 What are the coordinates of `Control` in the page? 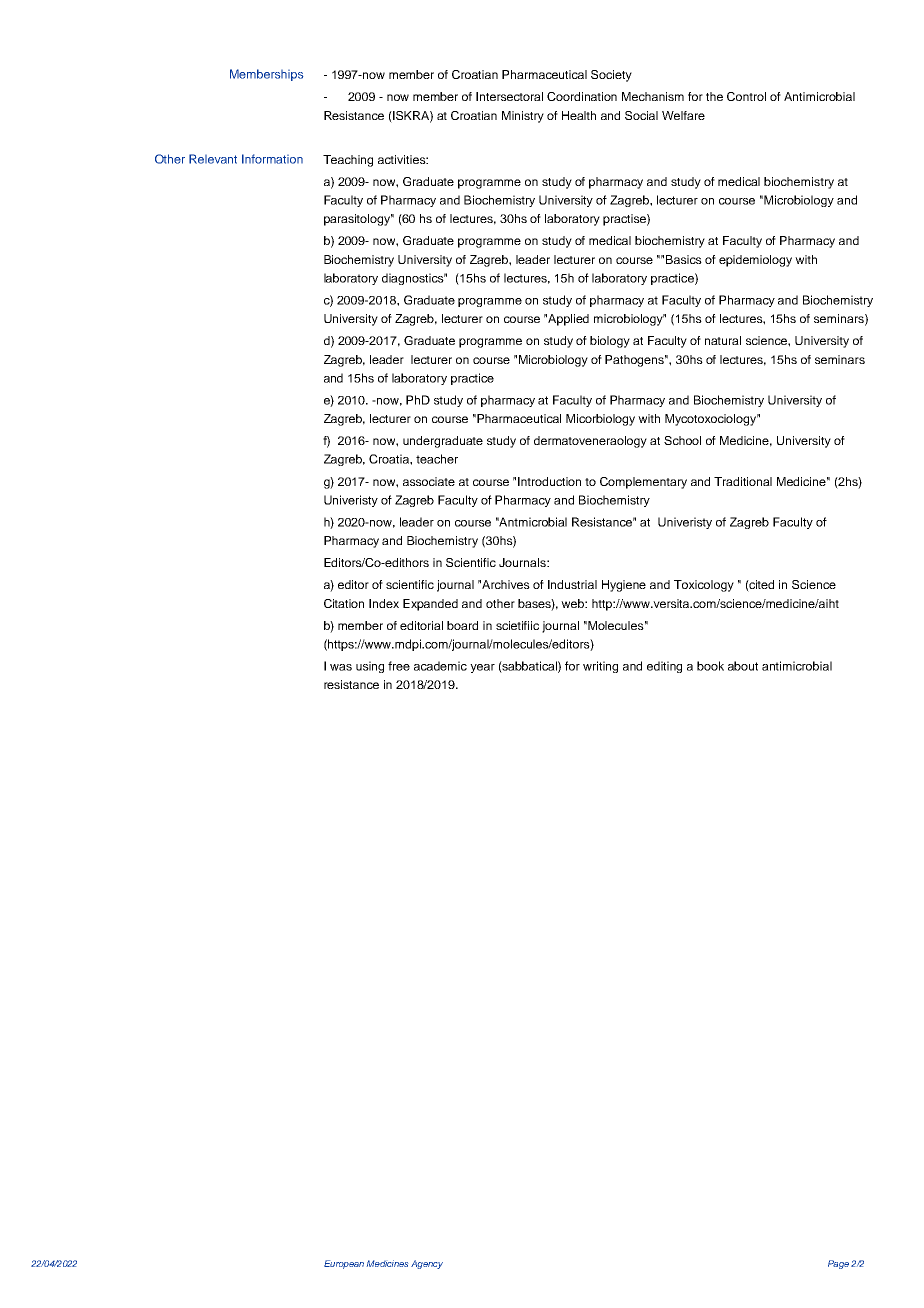 It's located at (746, 96).
